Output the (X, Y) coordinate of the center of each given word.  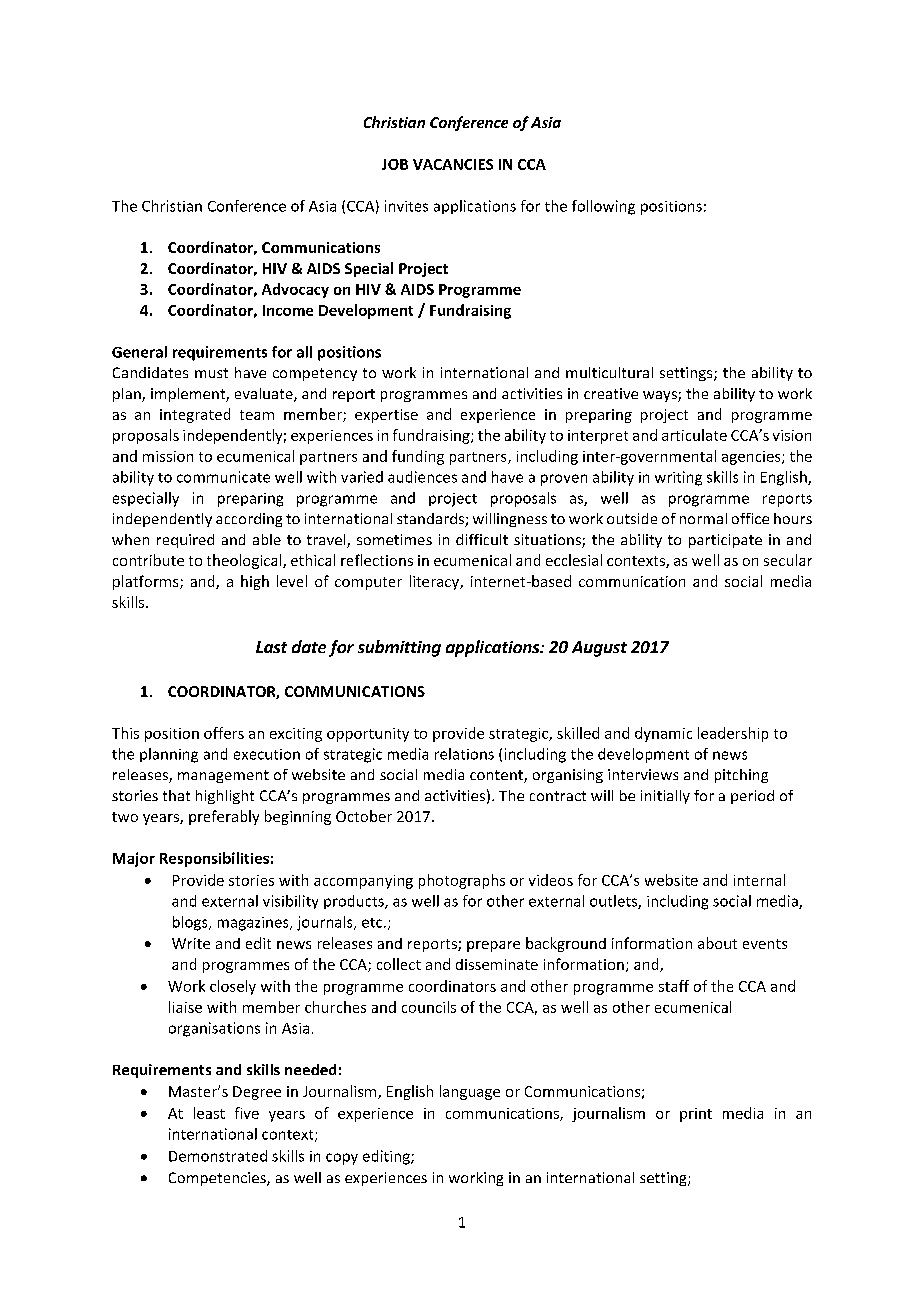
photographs (462, 881)
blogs (191, 923)
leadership (733, 734)
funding (418, 457)
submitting (399, 648)
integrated (195, 415)
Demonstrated (218, 1156)
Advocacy (295, 290)
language (470, 1092)
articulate (694, 435)
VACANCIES (453, 164)
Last (271, 647)
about (717, 943)
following (603, 207)
